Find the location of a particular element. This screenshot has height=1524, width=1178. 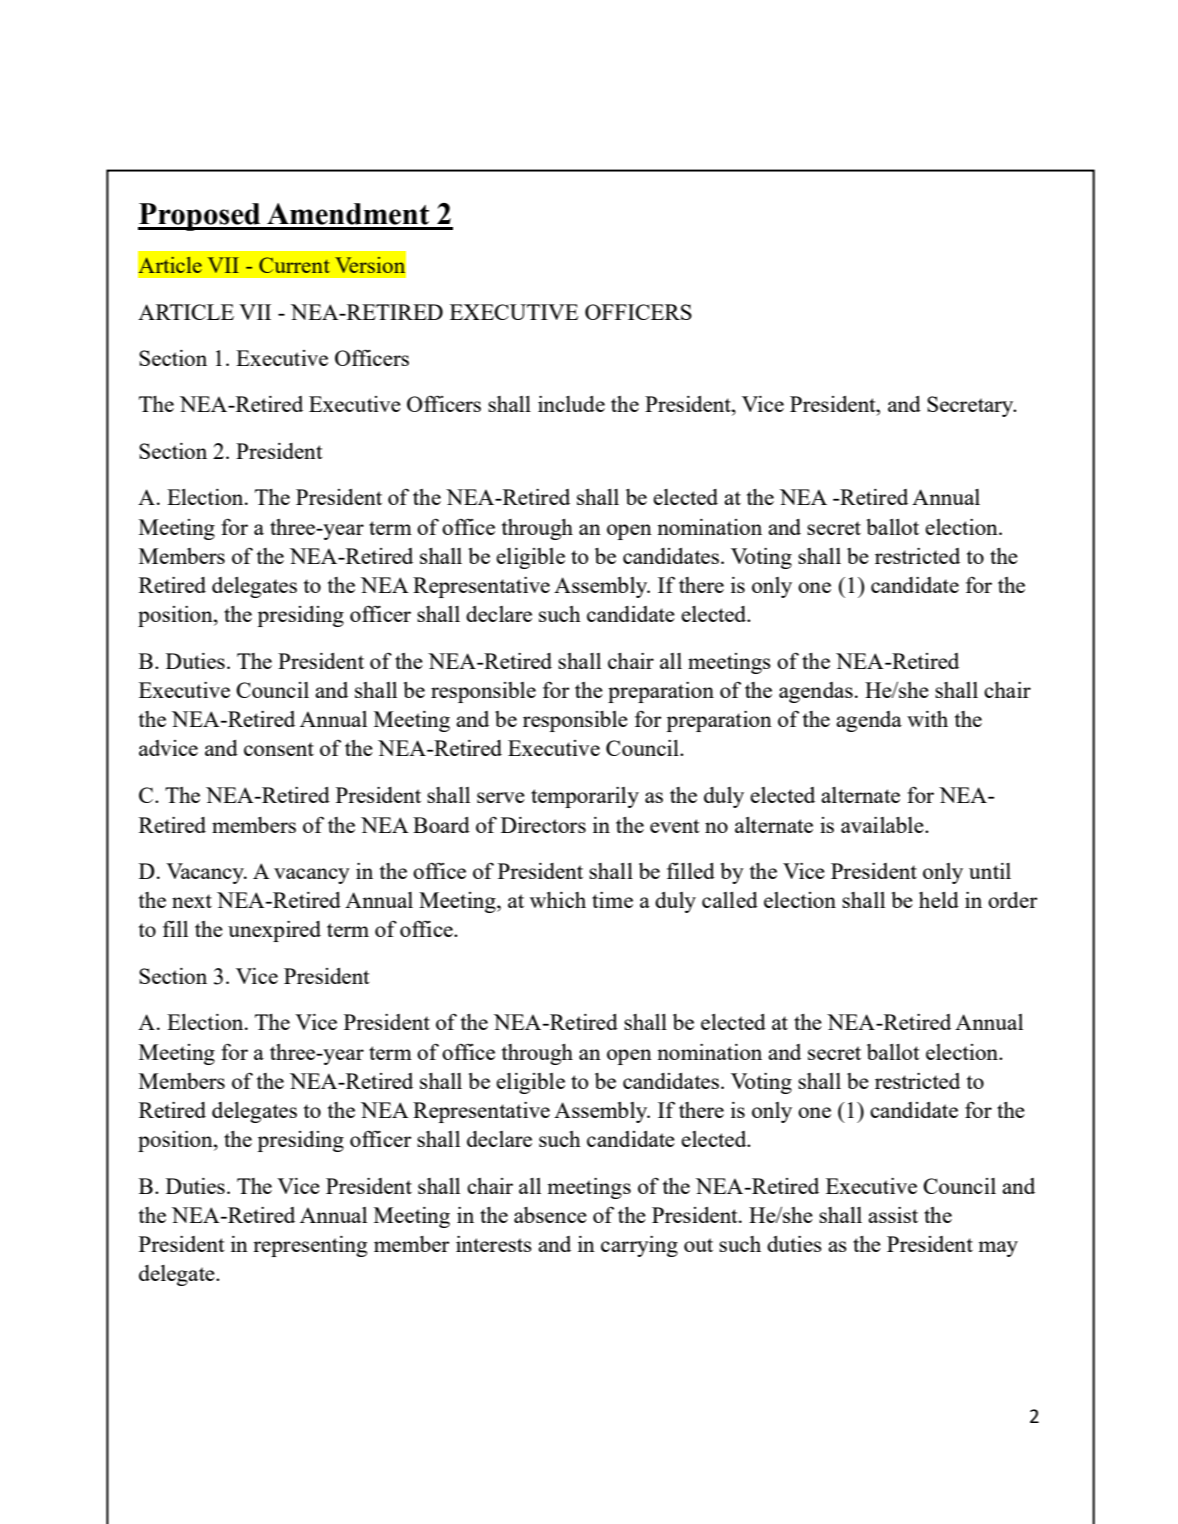

Current is located at coordinates (294, 265).
